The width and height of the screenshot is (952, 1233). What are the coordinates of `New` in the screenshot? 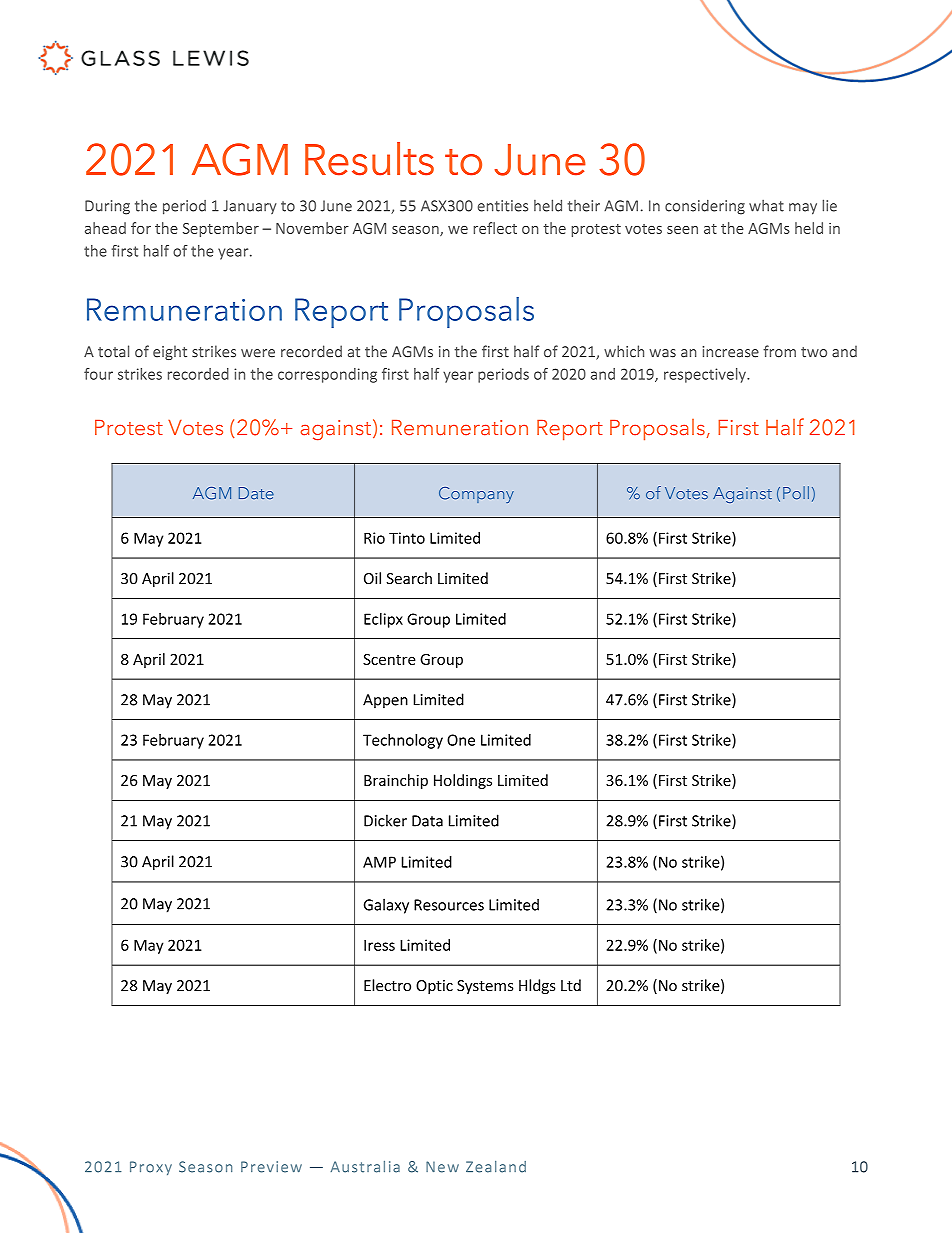 It's located at (442, 1167).
